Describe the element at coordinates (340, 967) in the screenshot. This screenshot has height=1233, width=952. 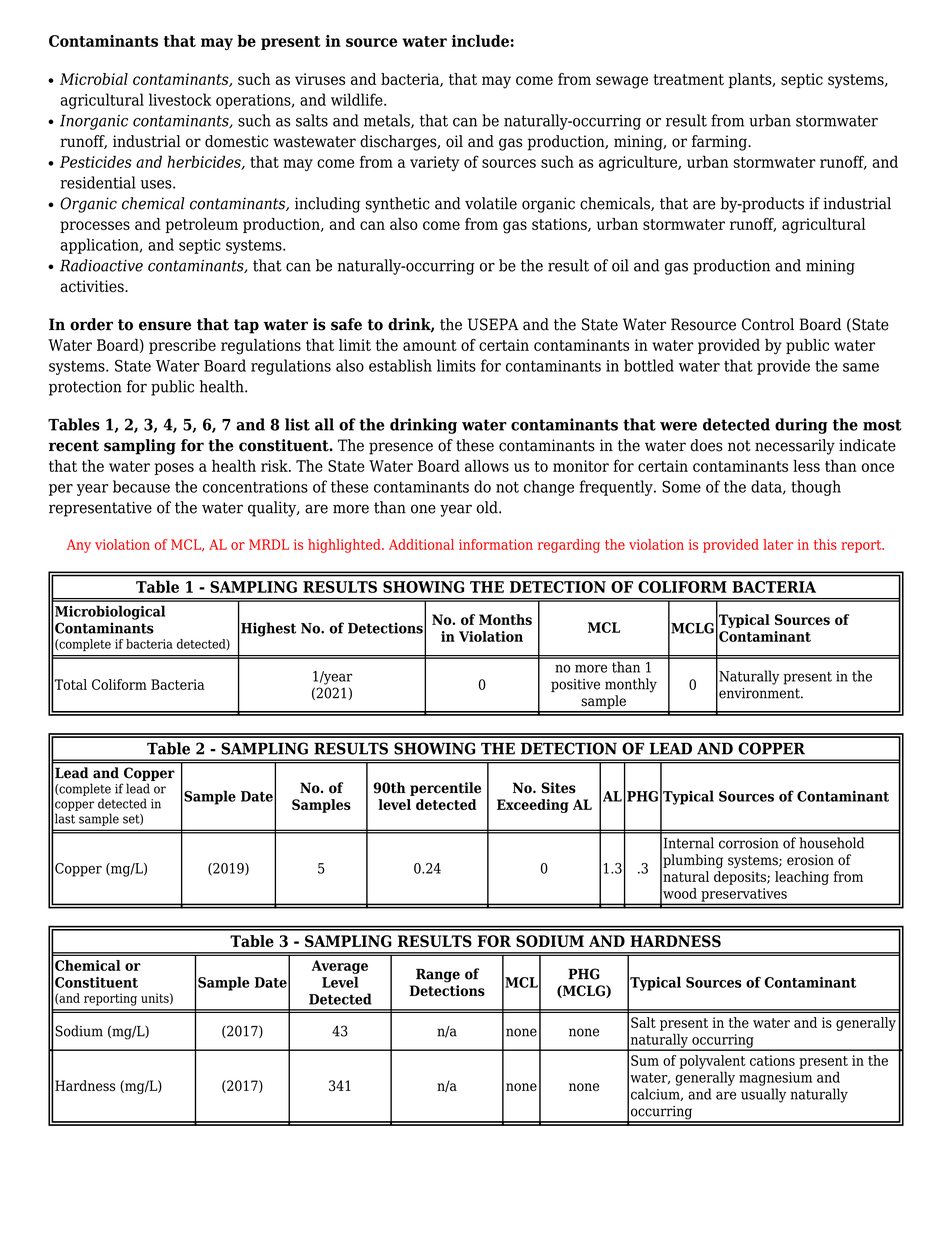
I see `Average` at that location.
